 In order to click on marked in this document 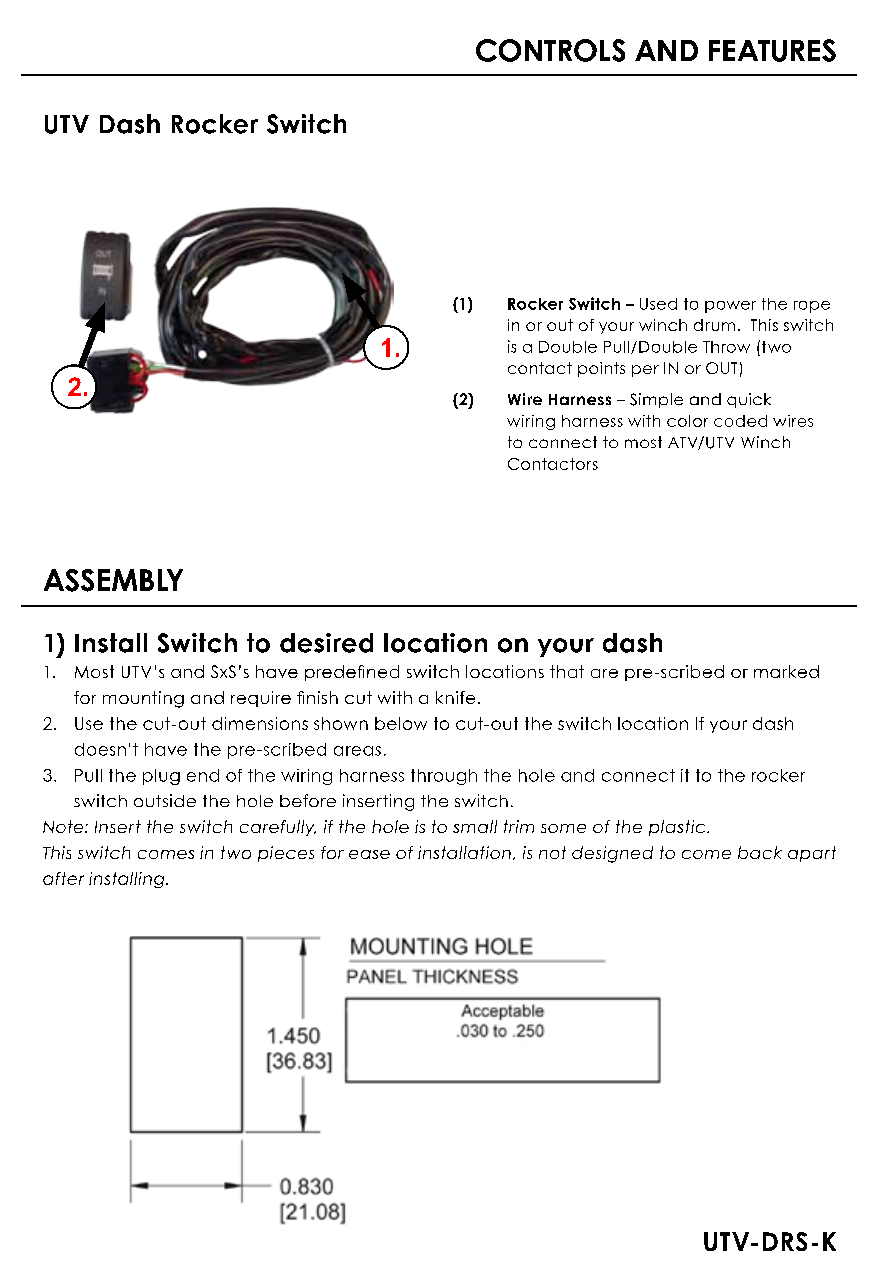, I will do `click(786, 671)`.
